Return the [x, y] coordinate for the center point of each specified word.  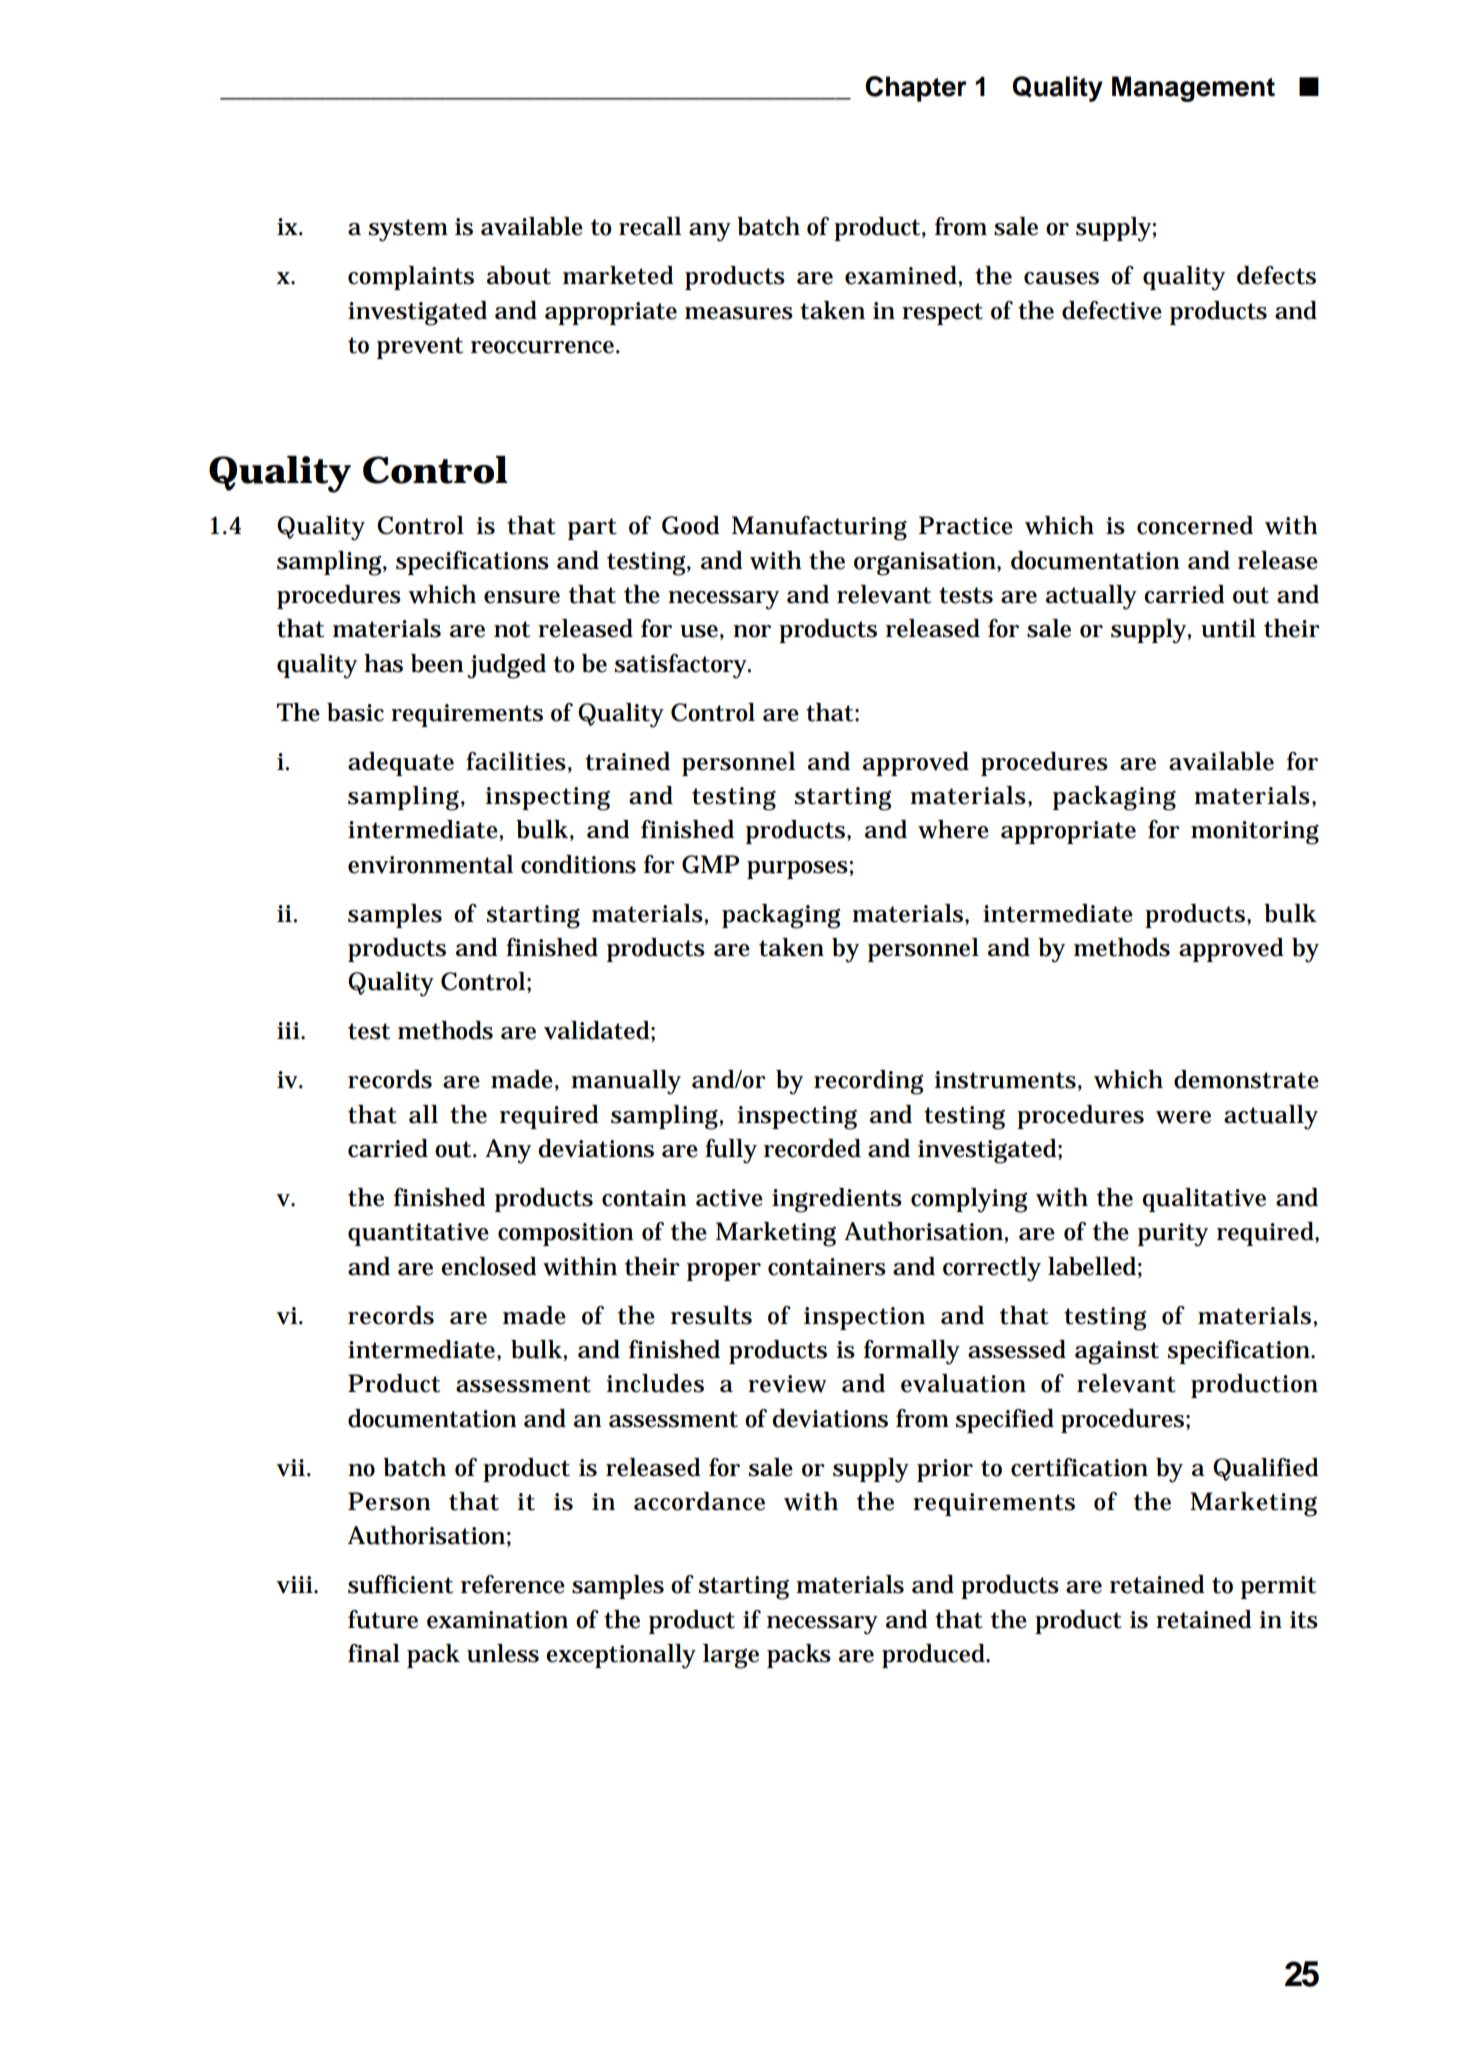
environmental [430, 864]
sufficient [400, 1584]
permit [1278, 1587]
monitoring [1255, 833]
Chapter [916, 89]
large [731, 1656]
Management [1193, 89]
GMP [710, 864]
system [408, 230]
